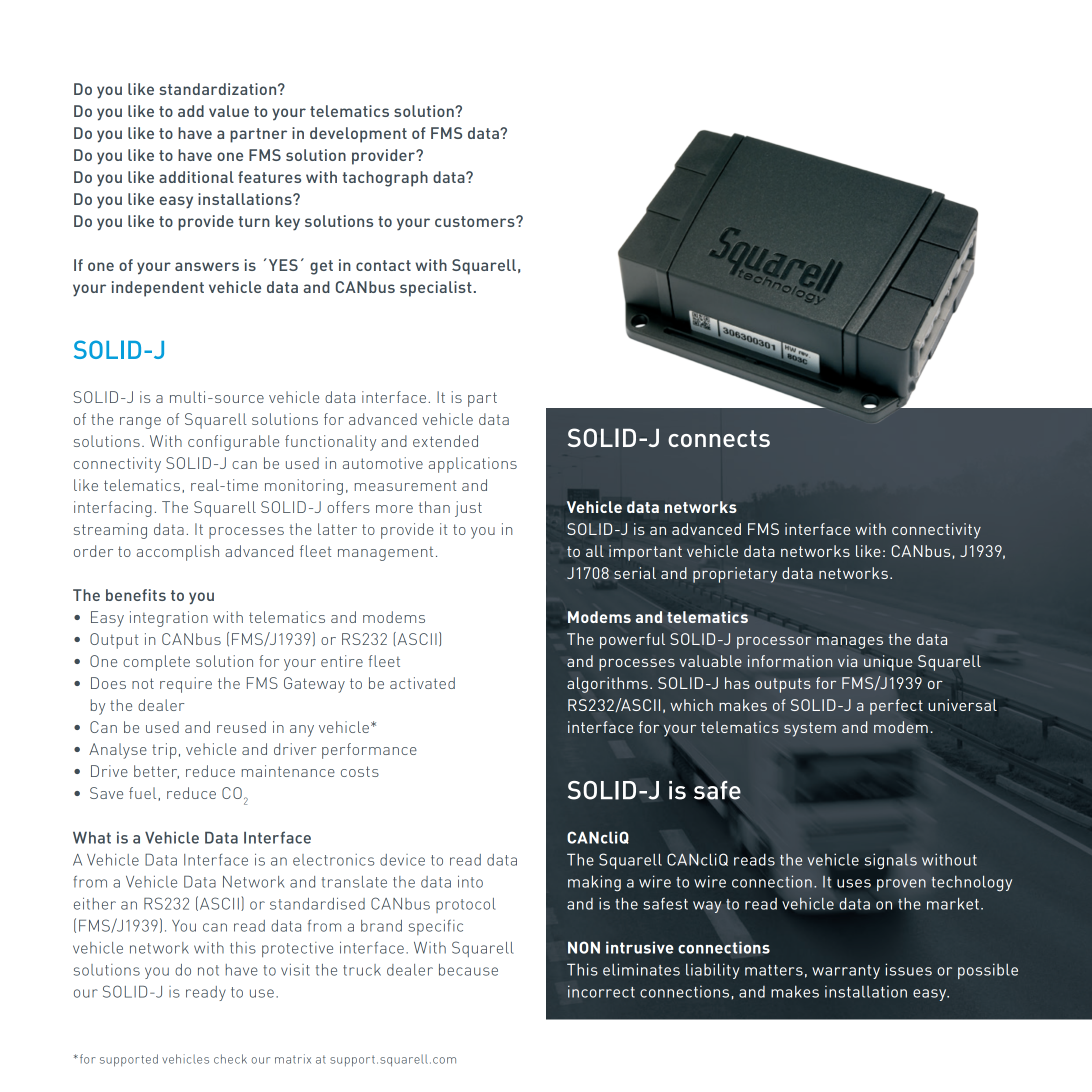 This screenshot has width=1092, height=1092. Describe the element at coordinates (164, 751) in the screenshot. I see `trip` at that location.
